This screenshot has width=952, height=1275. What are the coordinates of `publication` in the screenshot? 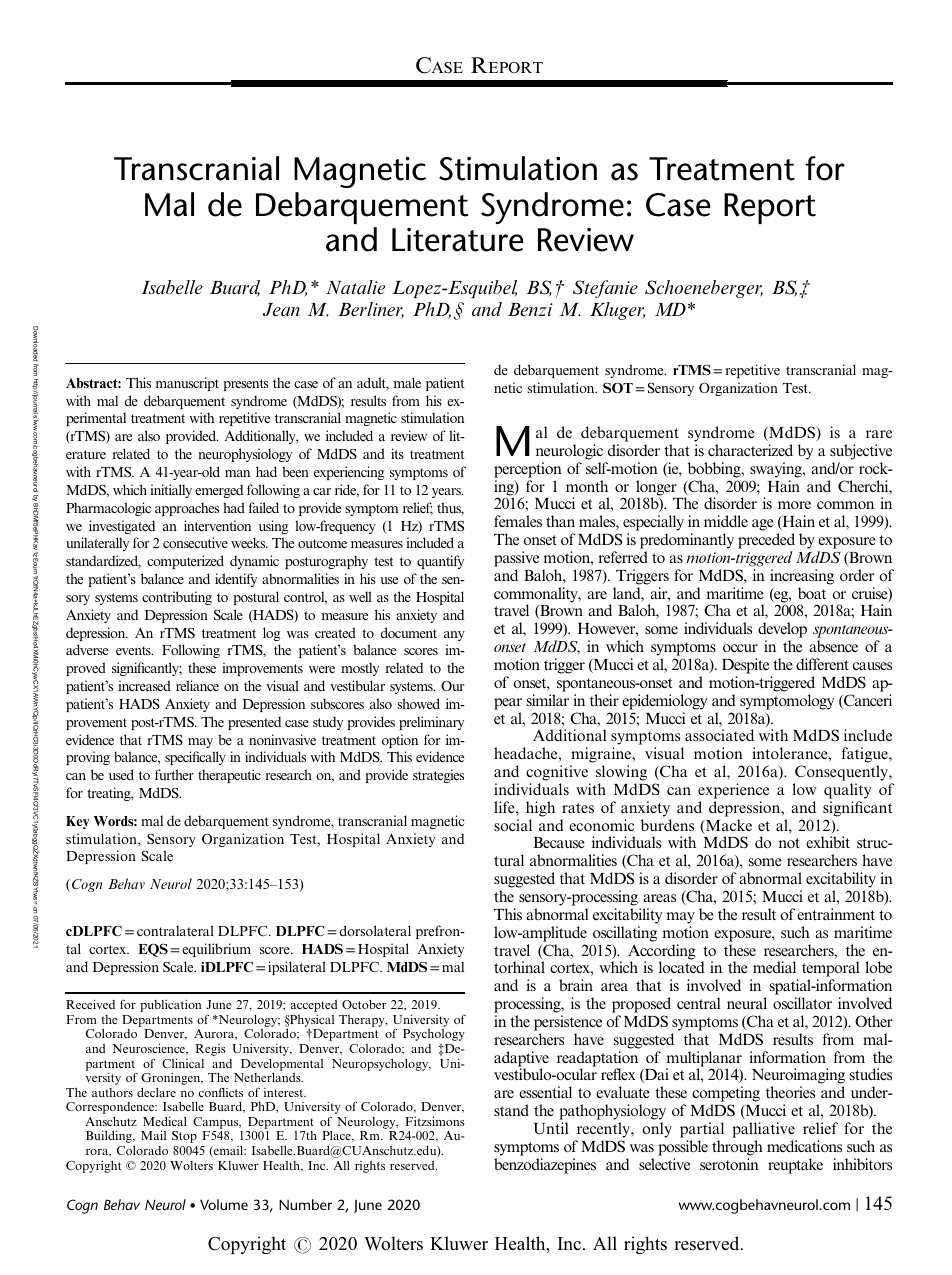 It's located at (171, 1005).
